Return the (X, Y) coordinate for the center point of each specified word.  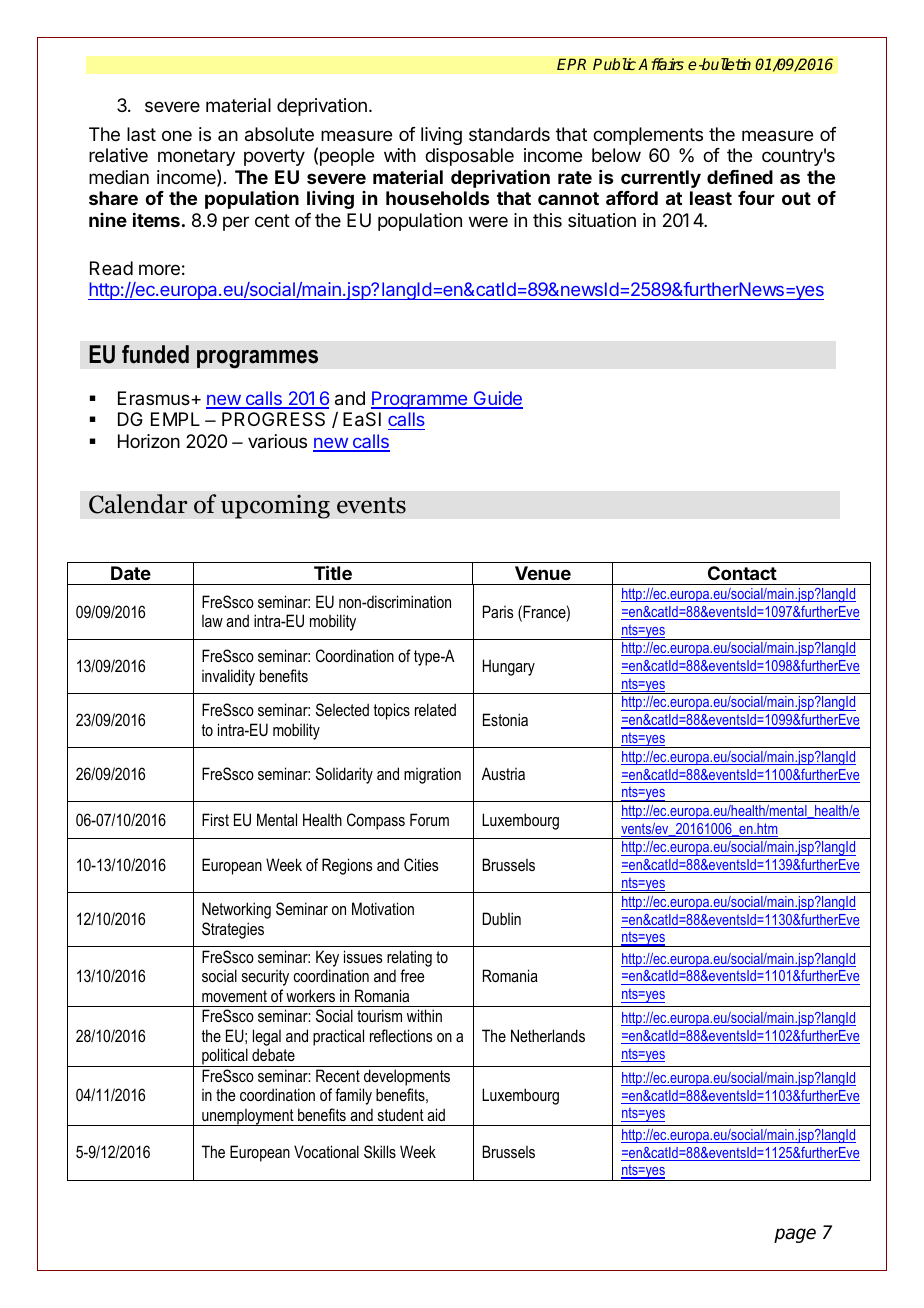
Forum (429, 819)
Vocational (326, 1151)
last (141, 134)
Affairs (661, 64)
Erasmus (155, 398)
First (215, 819)
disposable (469, 157)
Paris (498, 611)
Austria (503, 773)
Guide (497, 399)
